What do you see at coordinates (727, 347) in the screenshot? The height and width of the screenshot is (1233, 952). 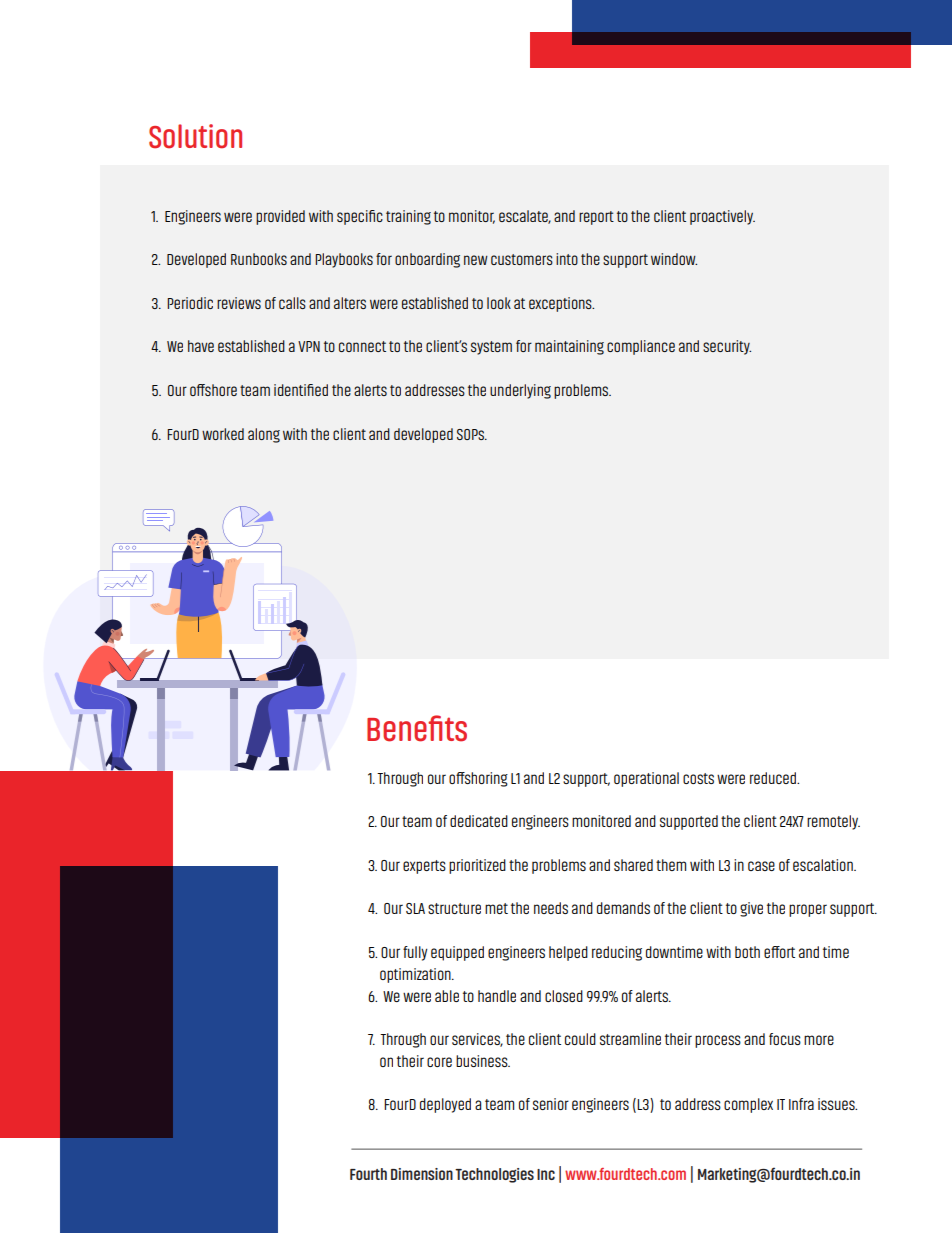 I see `security` at bounding box center [727, 347].
